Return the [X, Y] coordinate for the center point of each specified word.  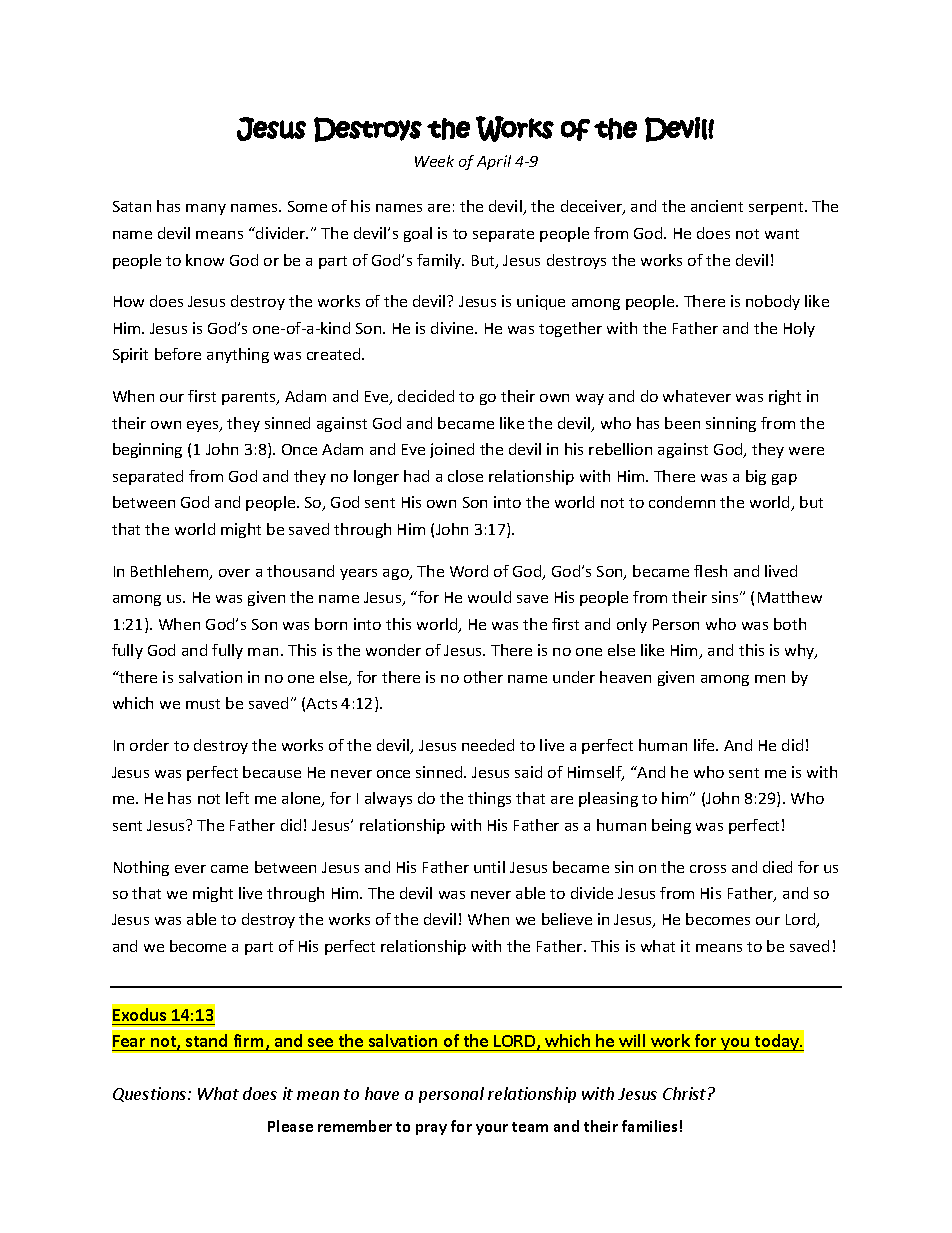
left [237, 798]
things [489, 799]
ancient [717, 206]
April [494, 162]
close [465, 476]
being [671, 826]
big [756, 477]
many [206, 209]
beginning [147, 450]
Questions [151, 1094]
